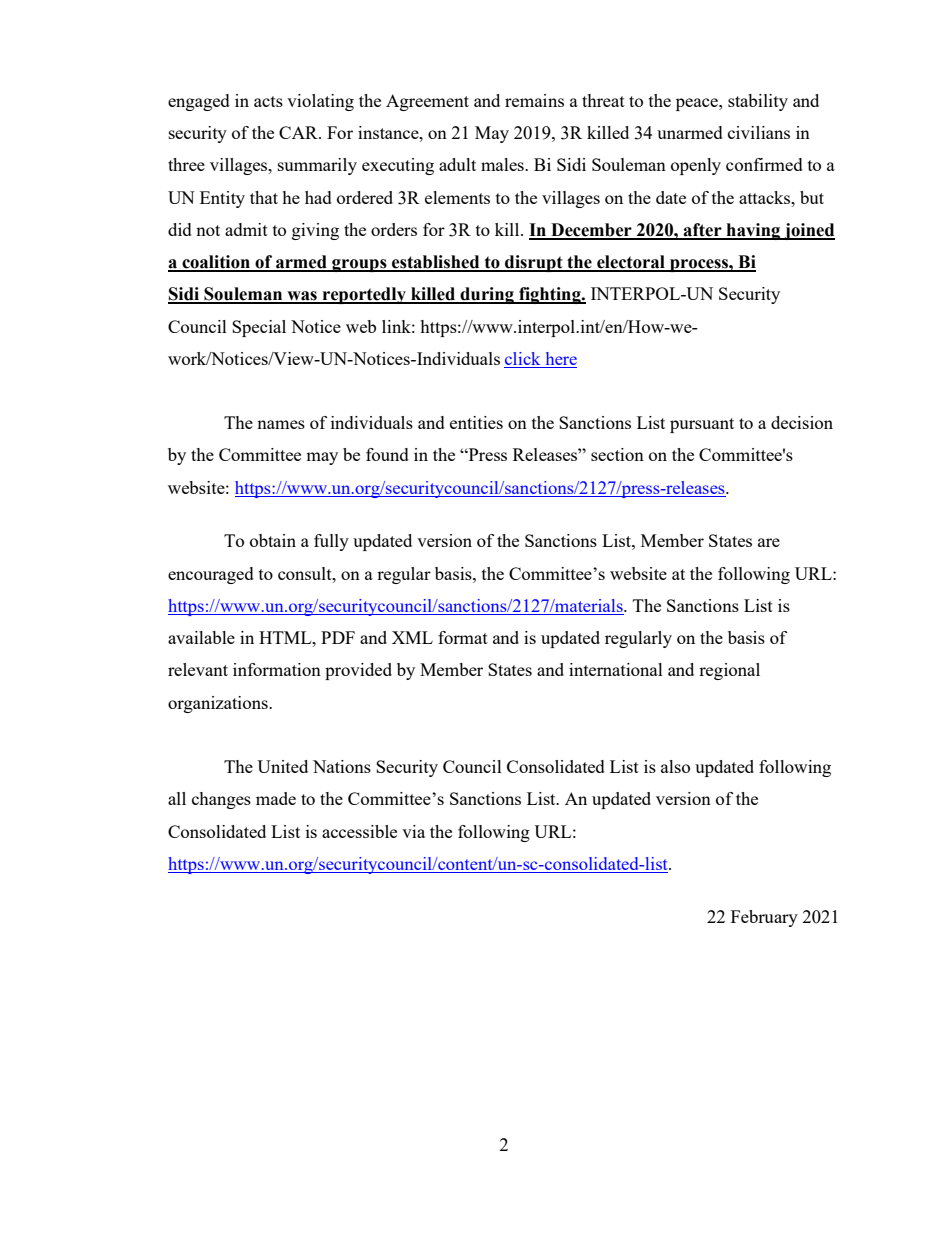  I want to click on remains, so click(534, 100).
